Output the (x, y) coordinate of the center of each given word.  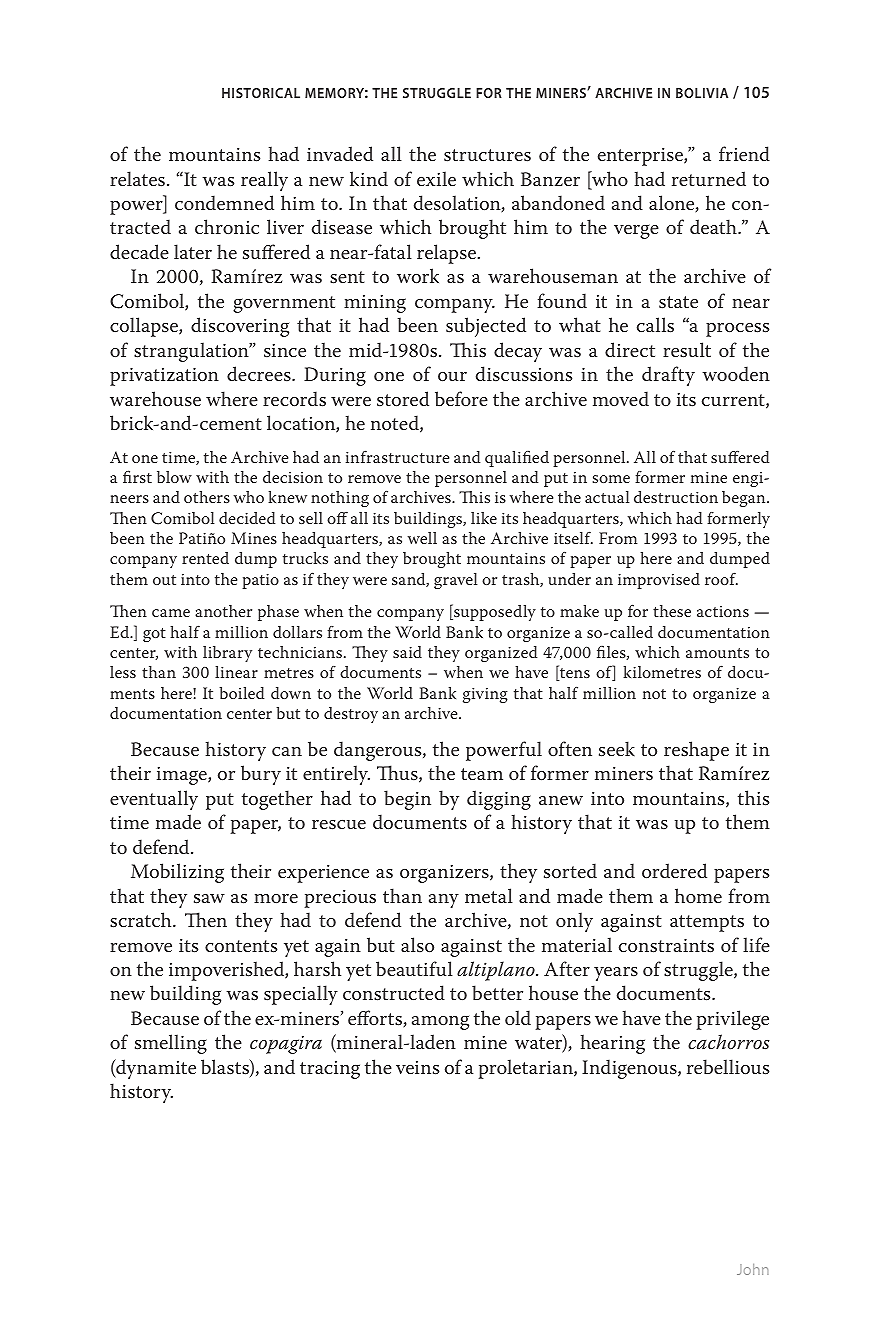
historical (261, 93)
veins (417, 1068)
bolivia (702, 93)
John (753, 1269)
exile (436, 179)
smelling (171, 1044)
